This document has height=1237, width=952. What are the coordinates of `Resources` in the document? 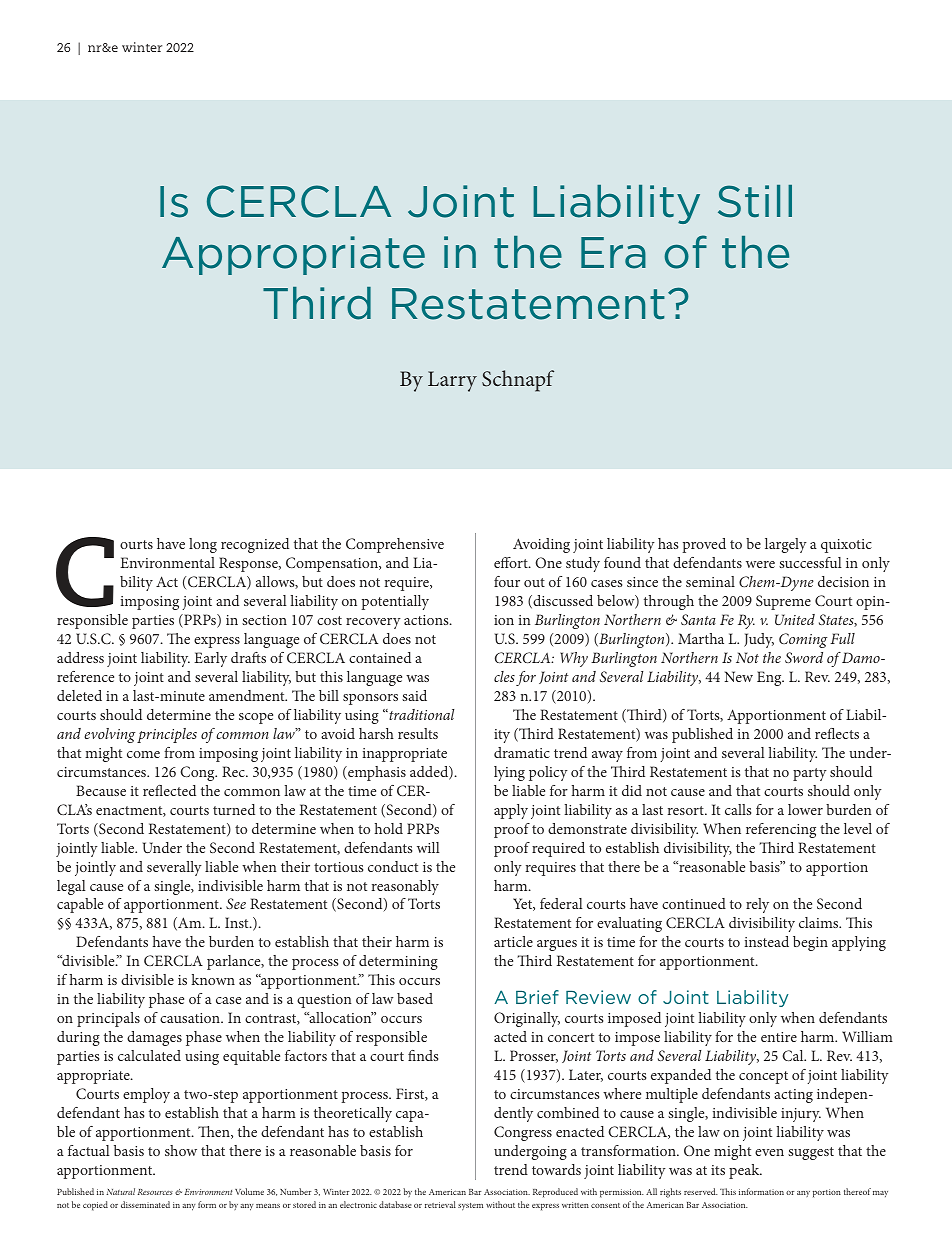 It's located at (155, 1192).
